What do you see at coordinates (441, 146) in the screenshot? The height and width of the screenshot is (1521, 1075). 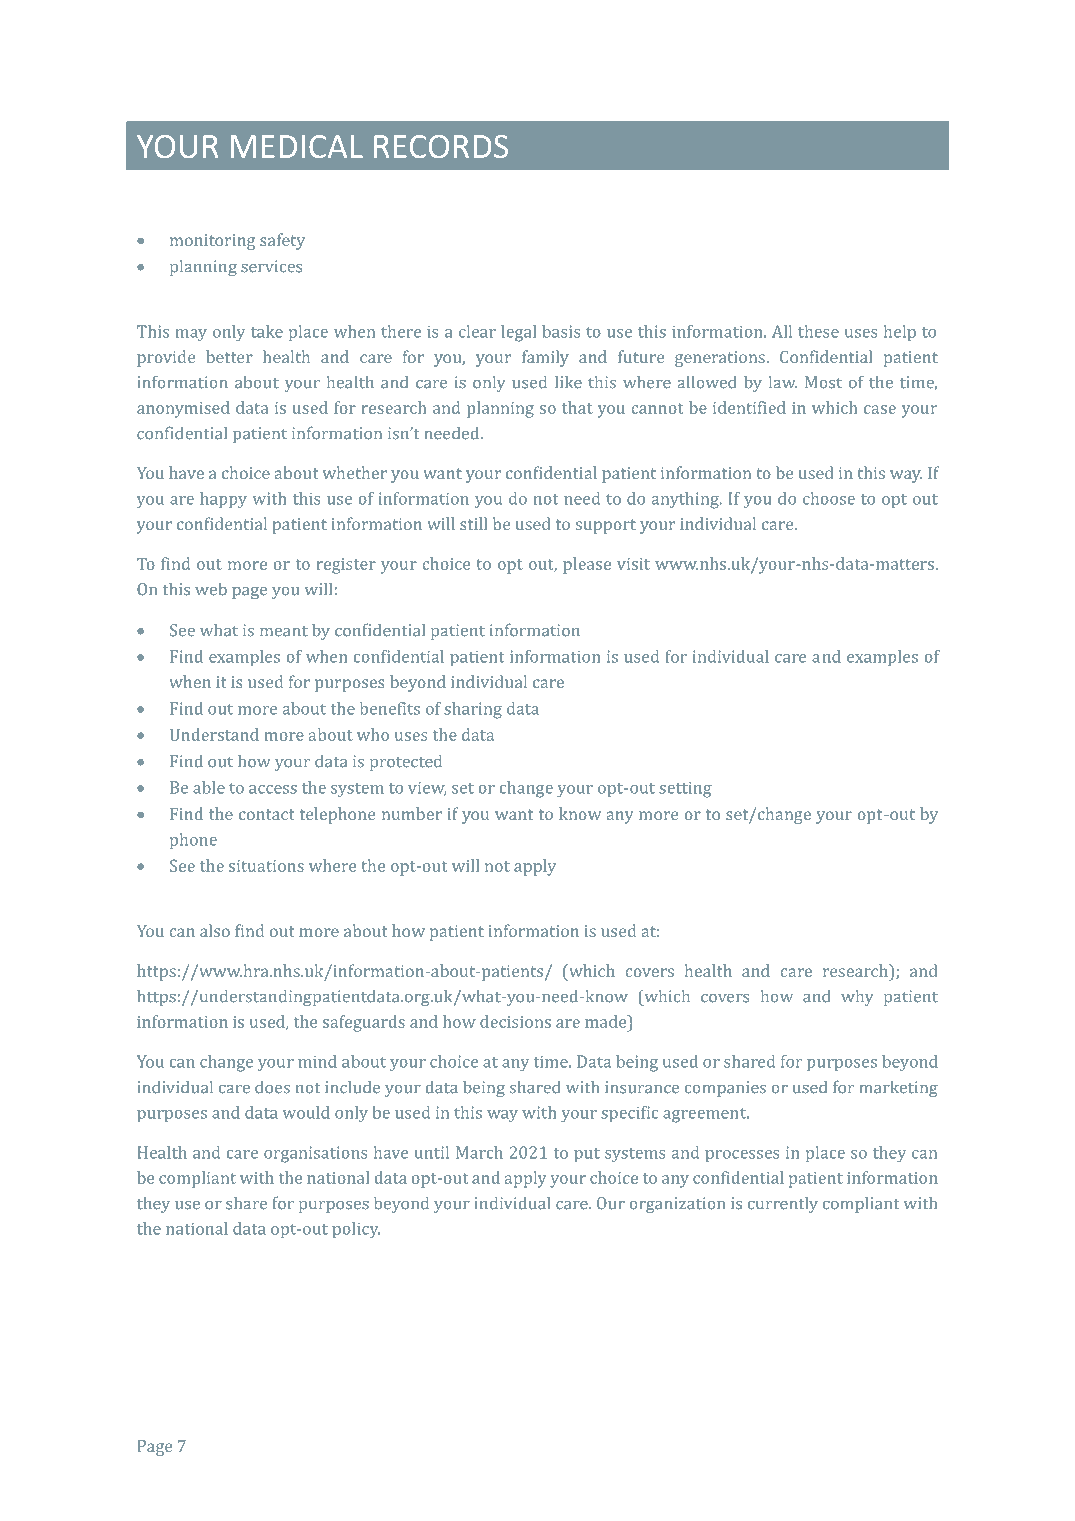 I see `RECORDS` at bounding box center [441, 146].
